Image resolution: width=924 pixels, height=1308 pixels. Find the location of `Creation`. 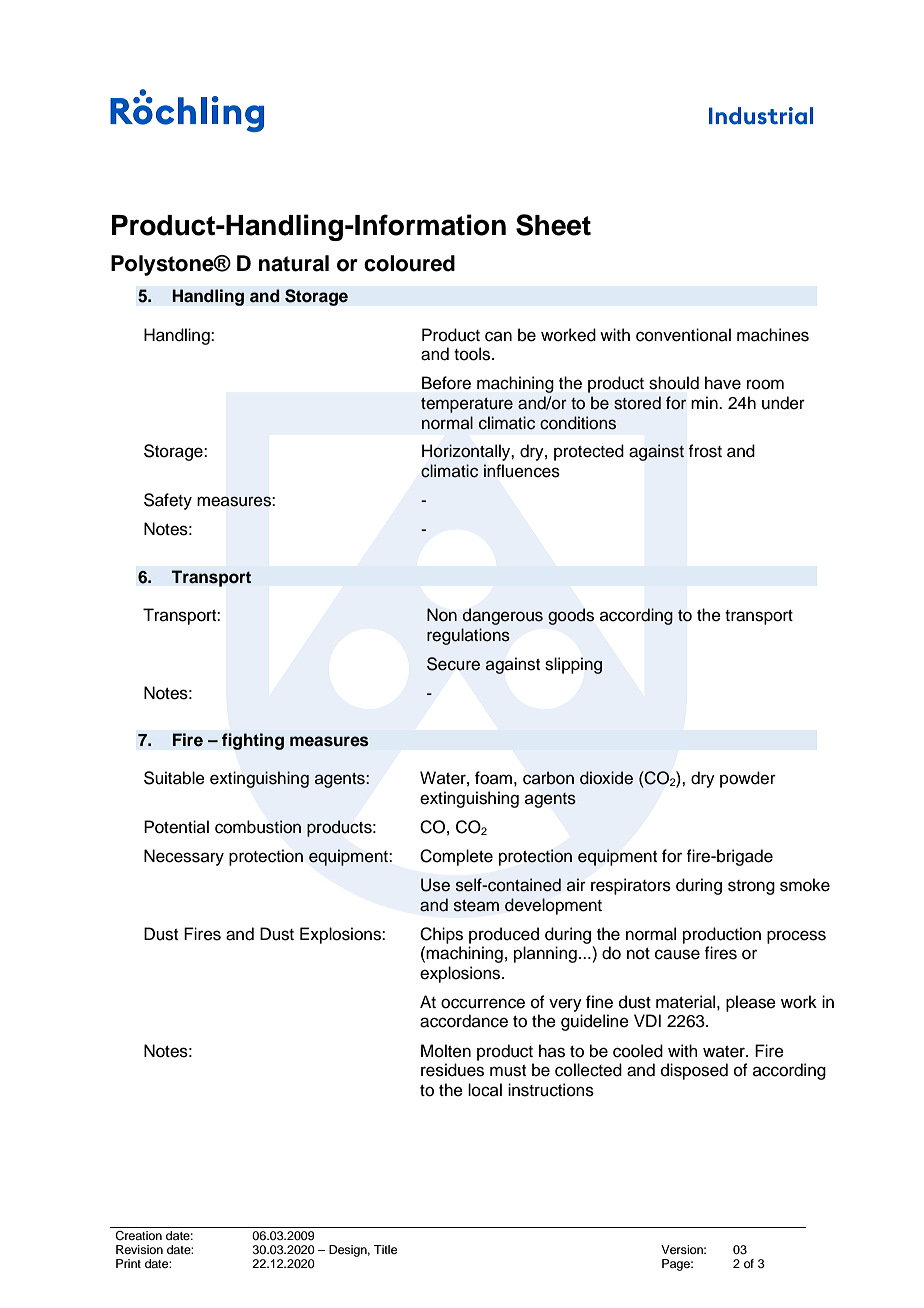

Creation is located at coordinates (138, 1236).
